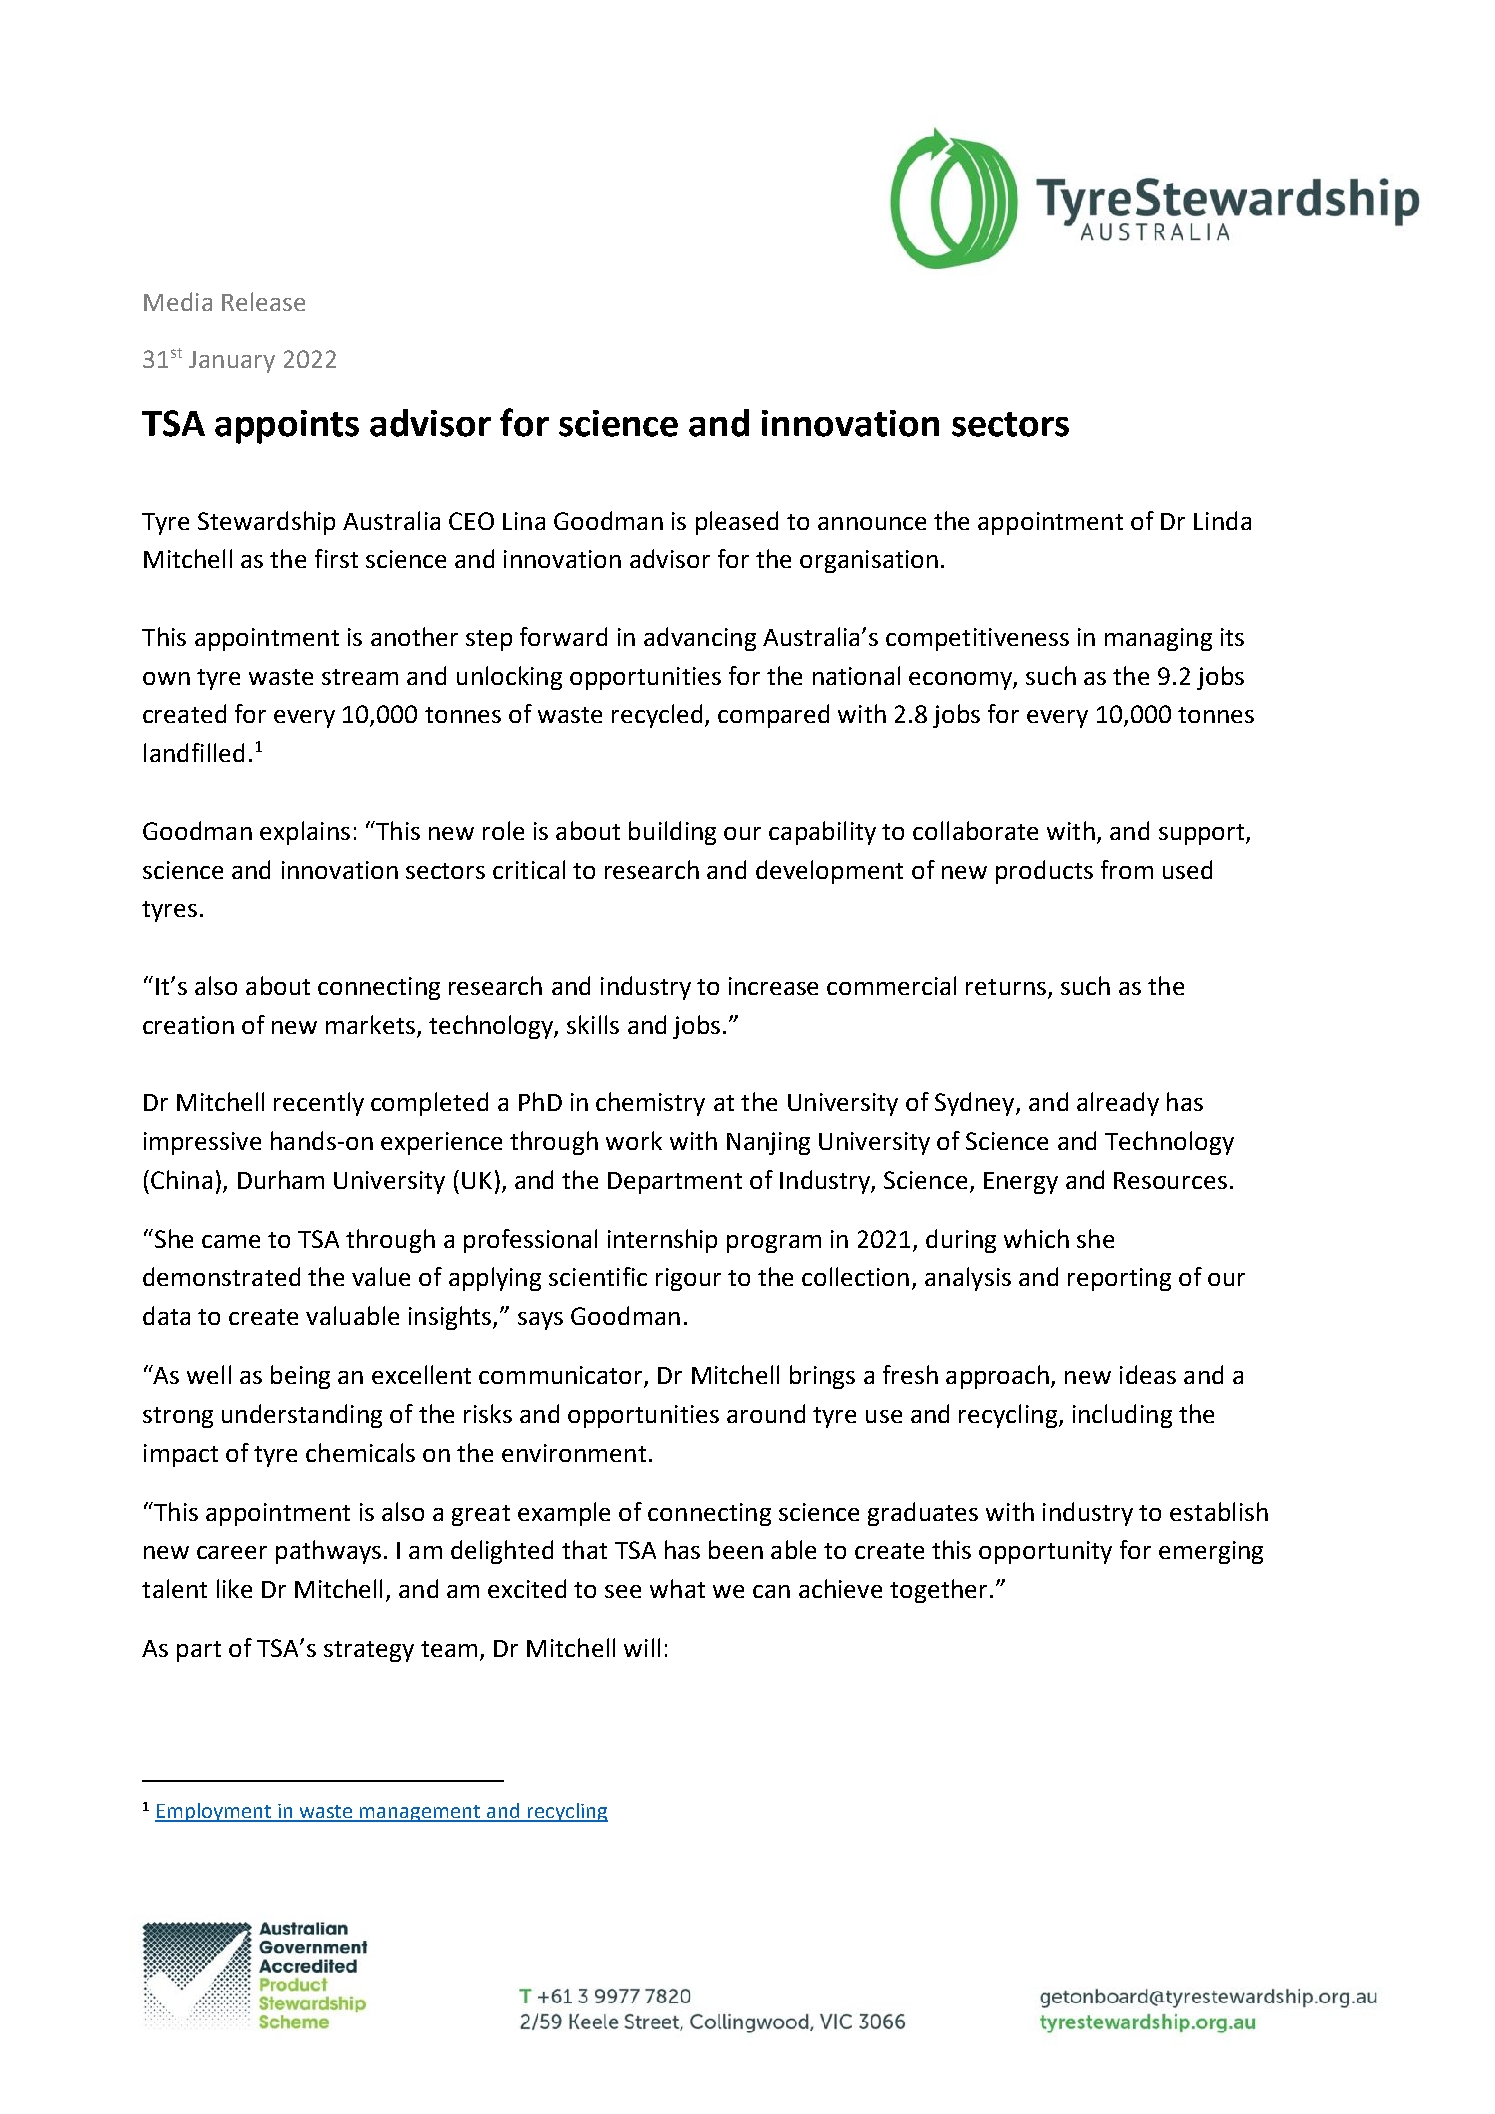  I want to click on Linda, so click(1222, 520).
